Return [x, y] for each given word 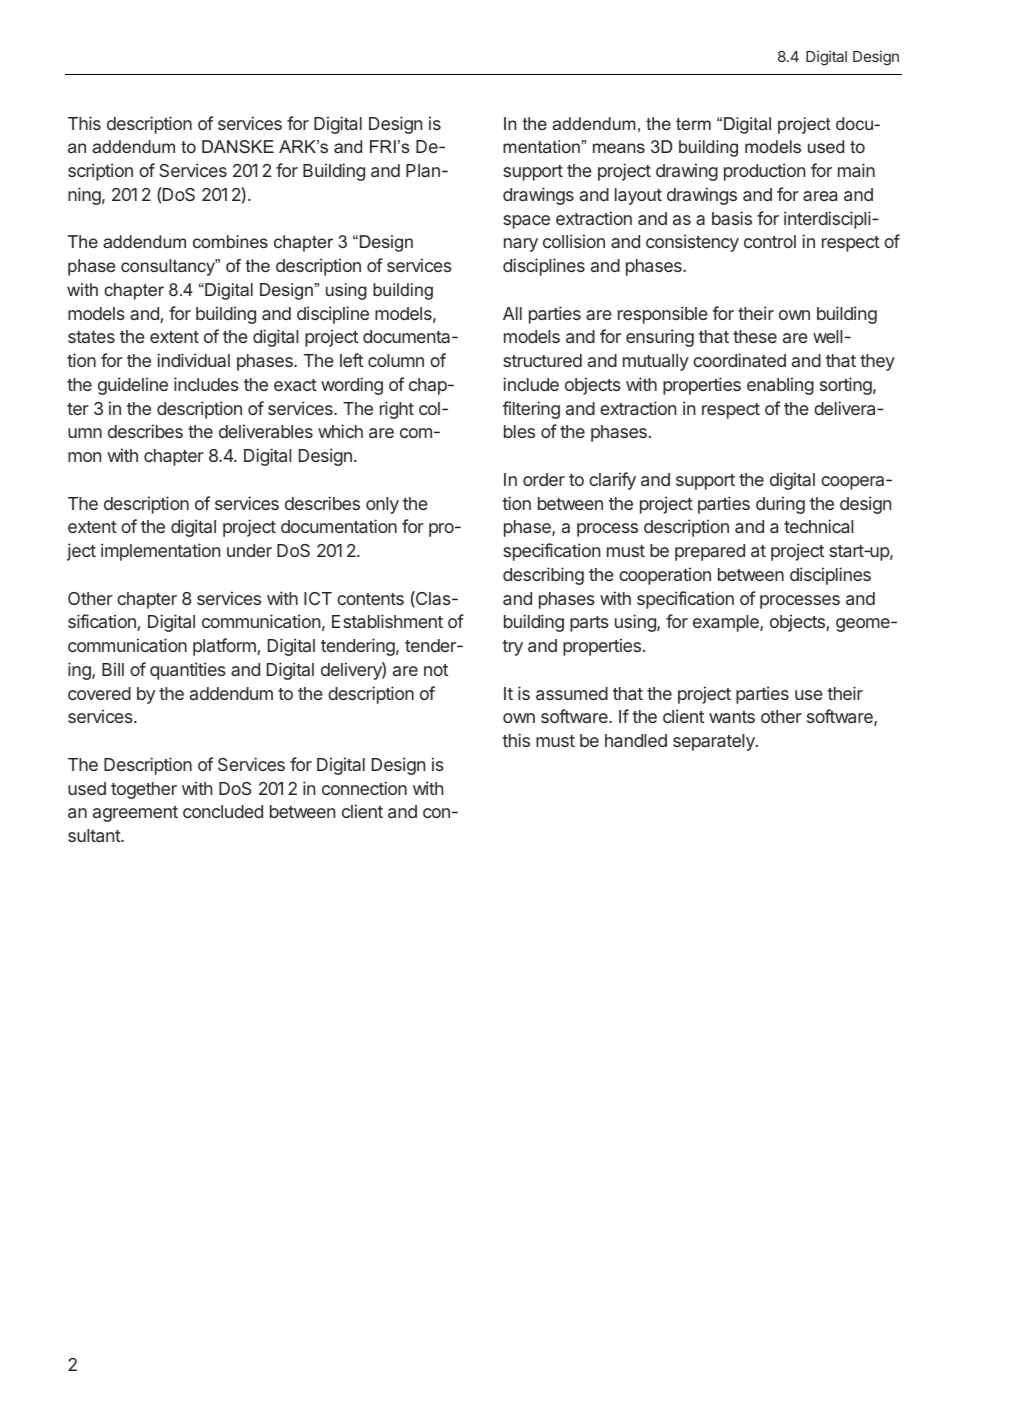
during [780, 505]
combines [230, 241]
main [856, 170]
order [544, 479]
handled [636, 740]
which [340, 431]
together [144, 790]
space [527, 222]
